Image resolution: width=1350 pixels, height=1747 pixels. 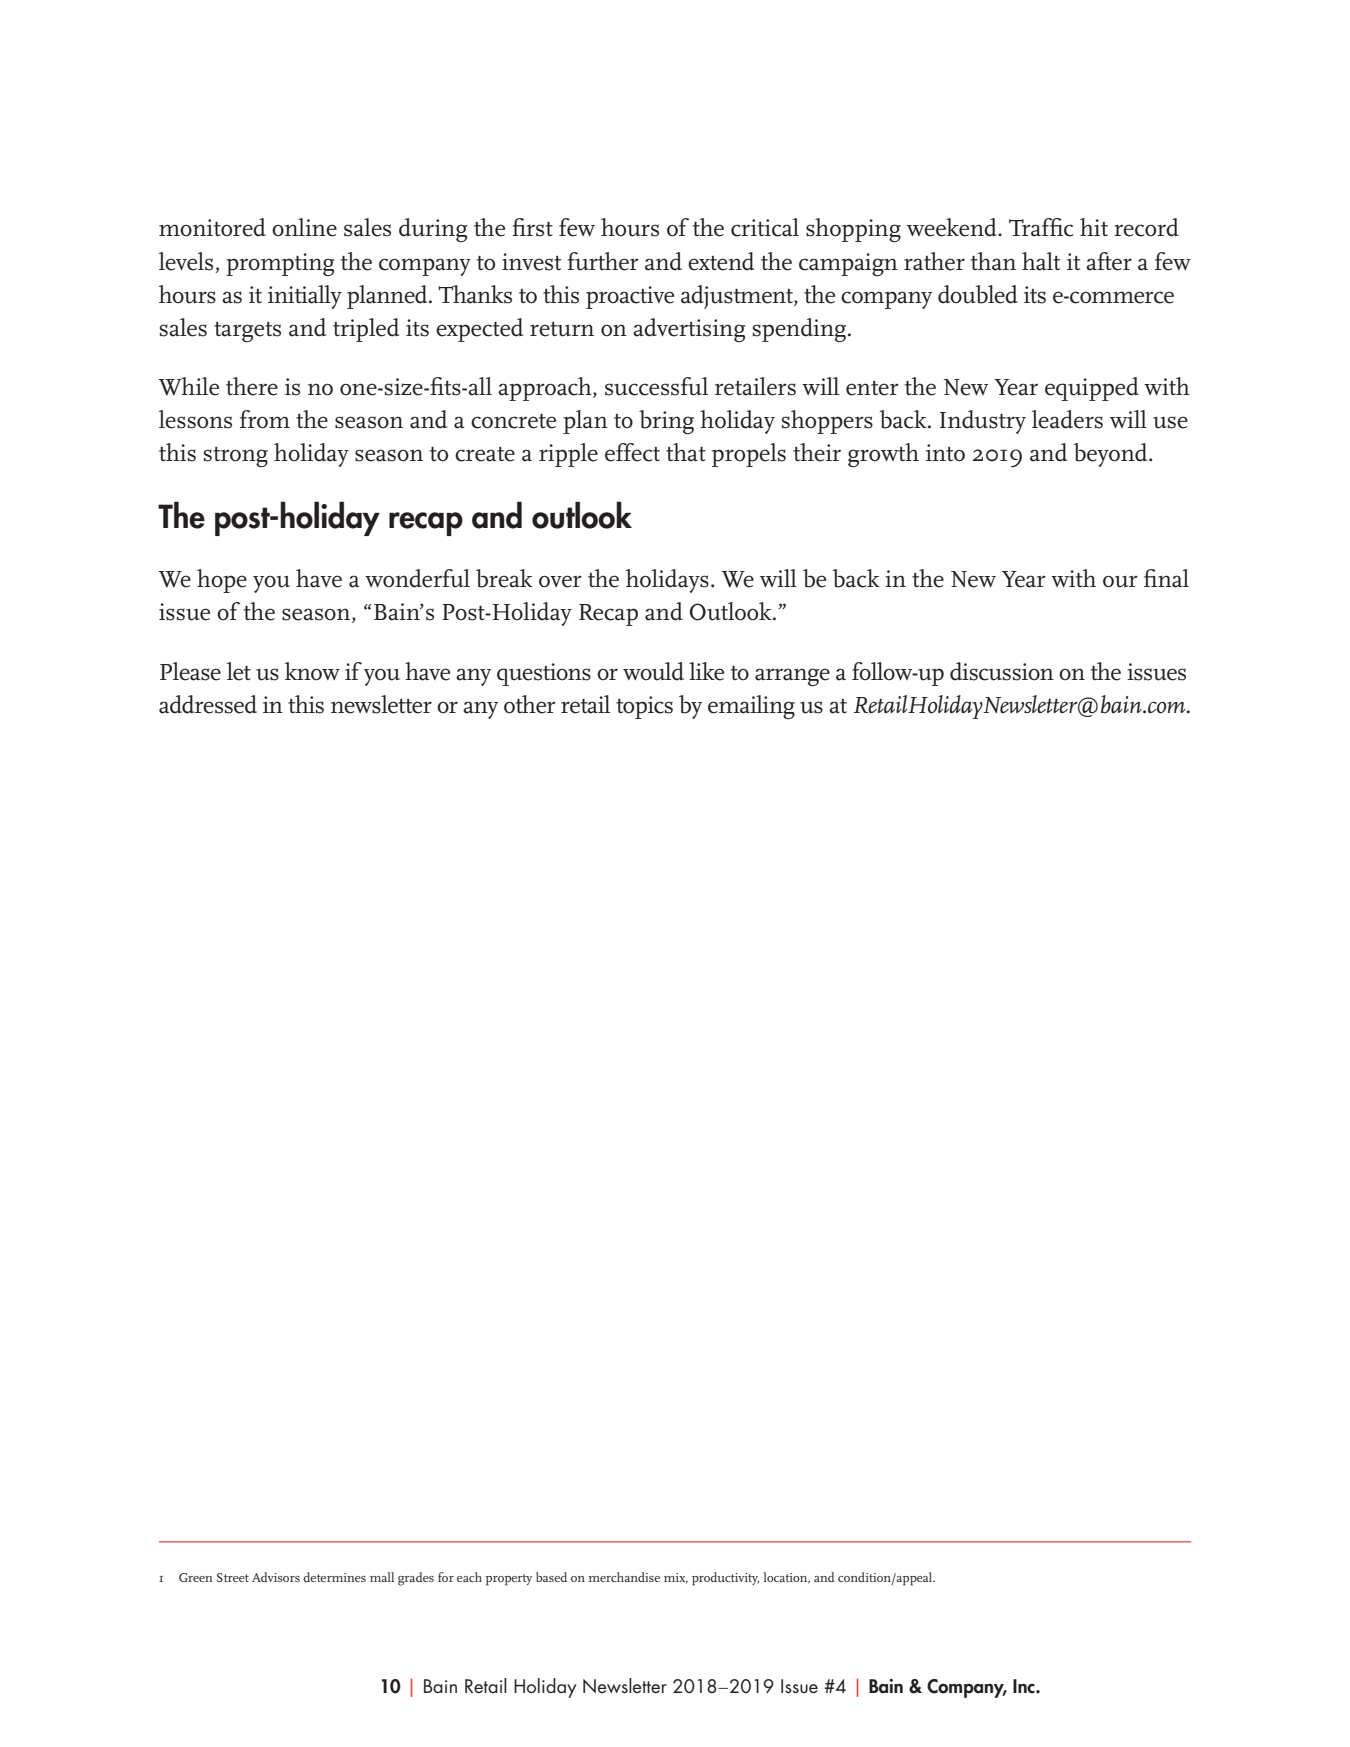 What do you see at coordinates (1002, 671) in the screenshot?
I see `discussion` at bounding box center [1002, 671].
